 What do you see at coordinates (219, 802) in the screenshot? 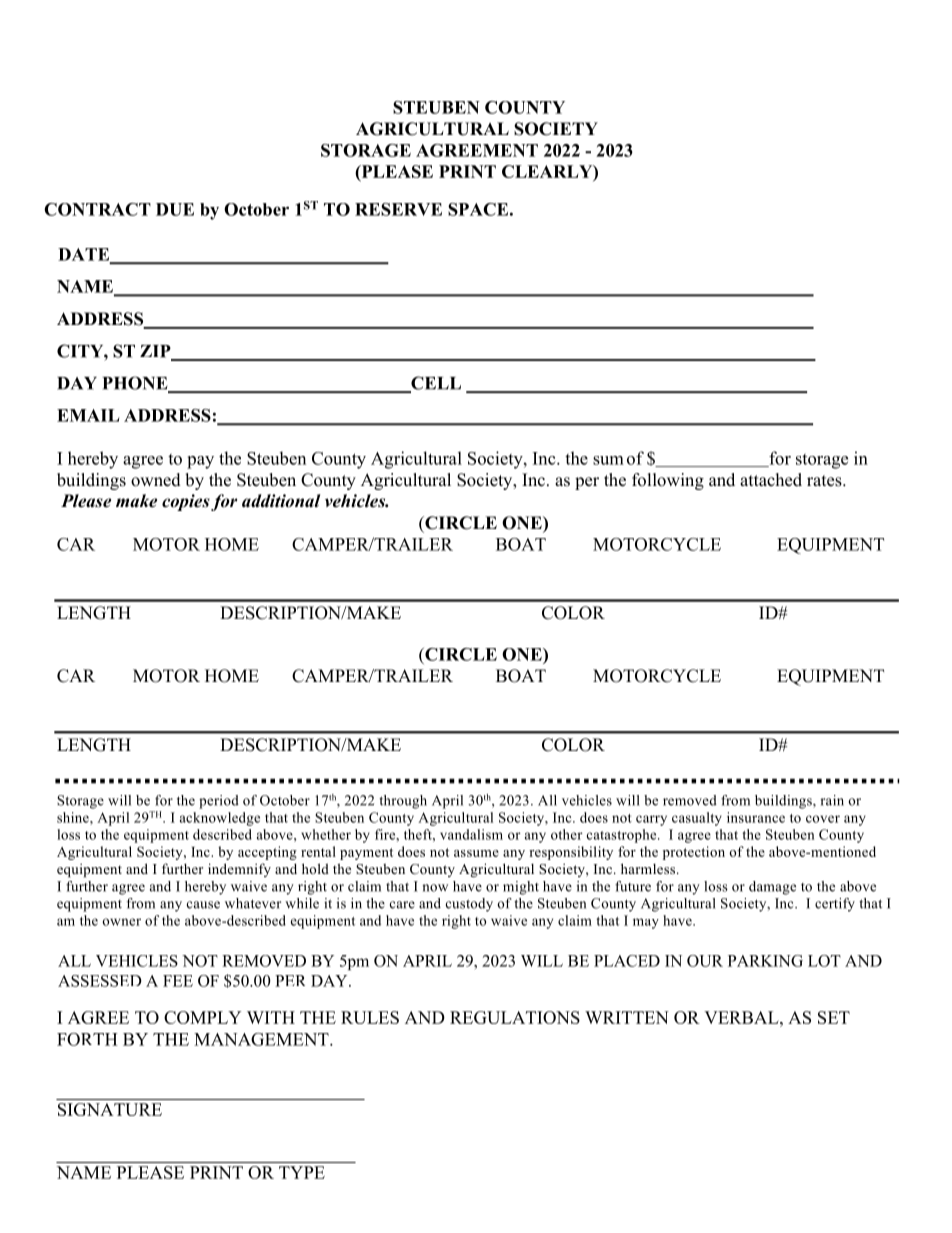
I see `period` at bounding box center [219, 802].
